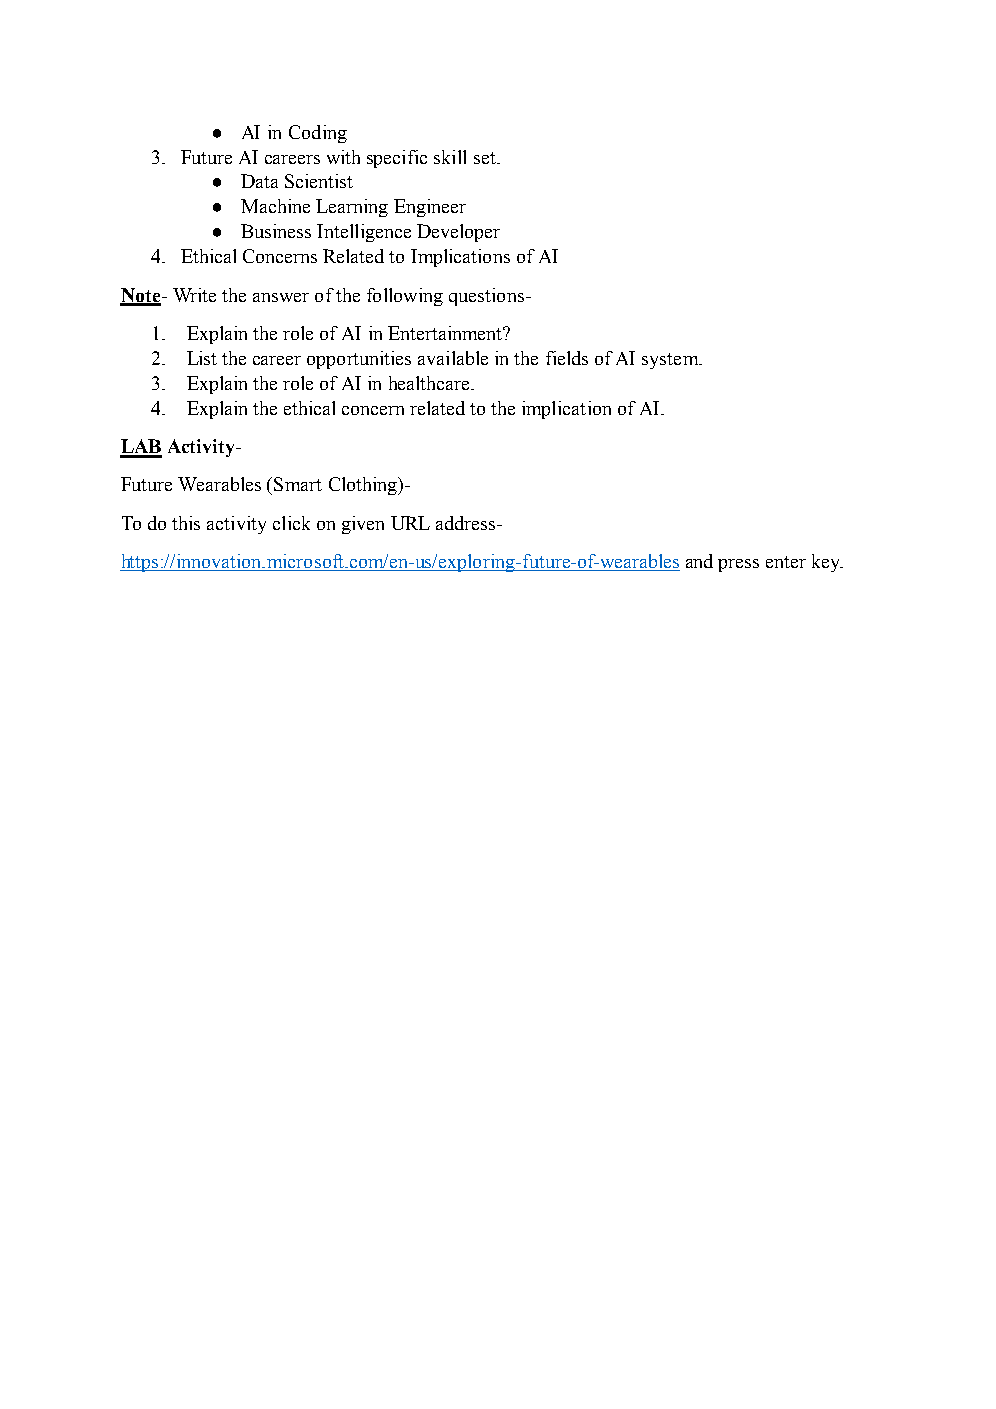  I want to click on set, so click(486, 158).
